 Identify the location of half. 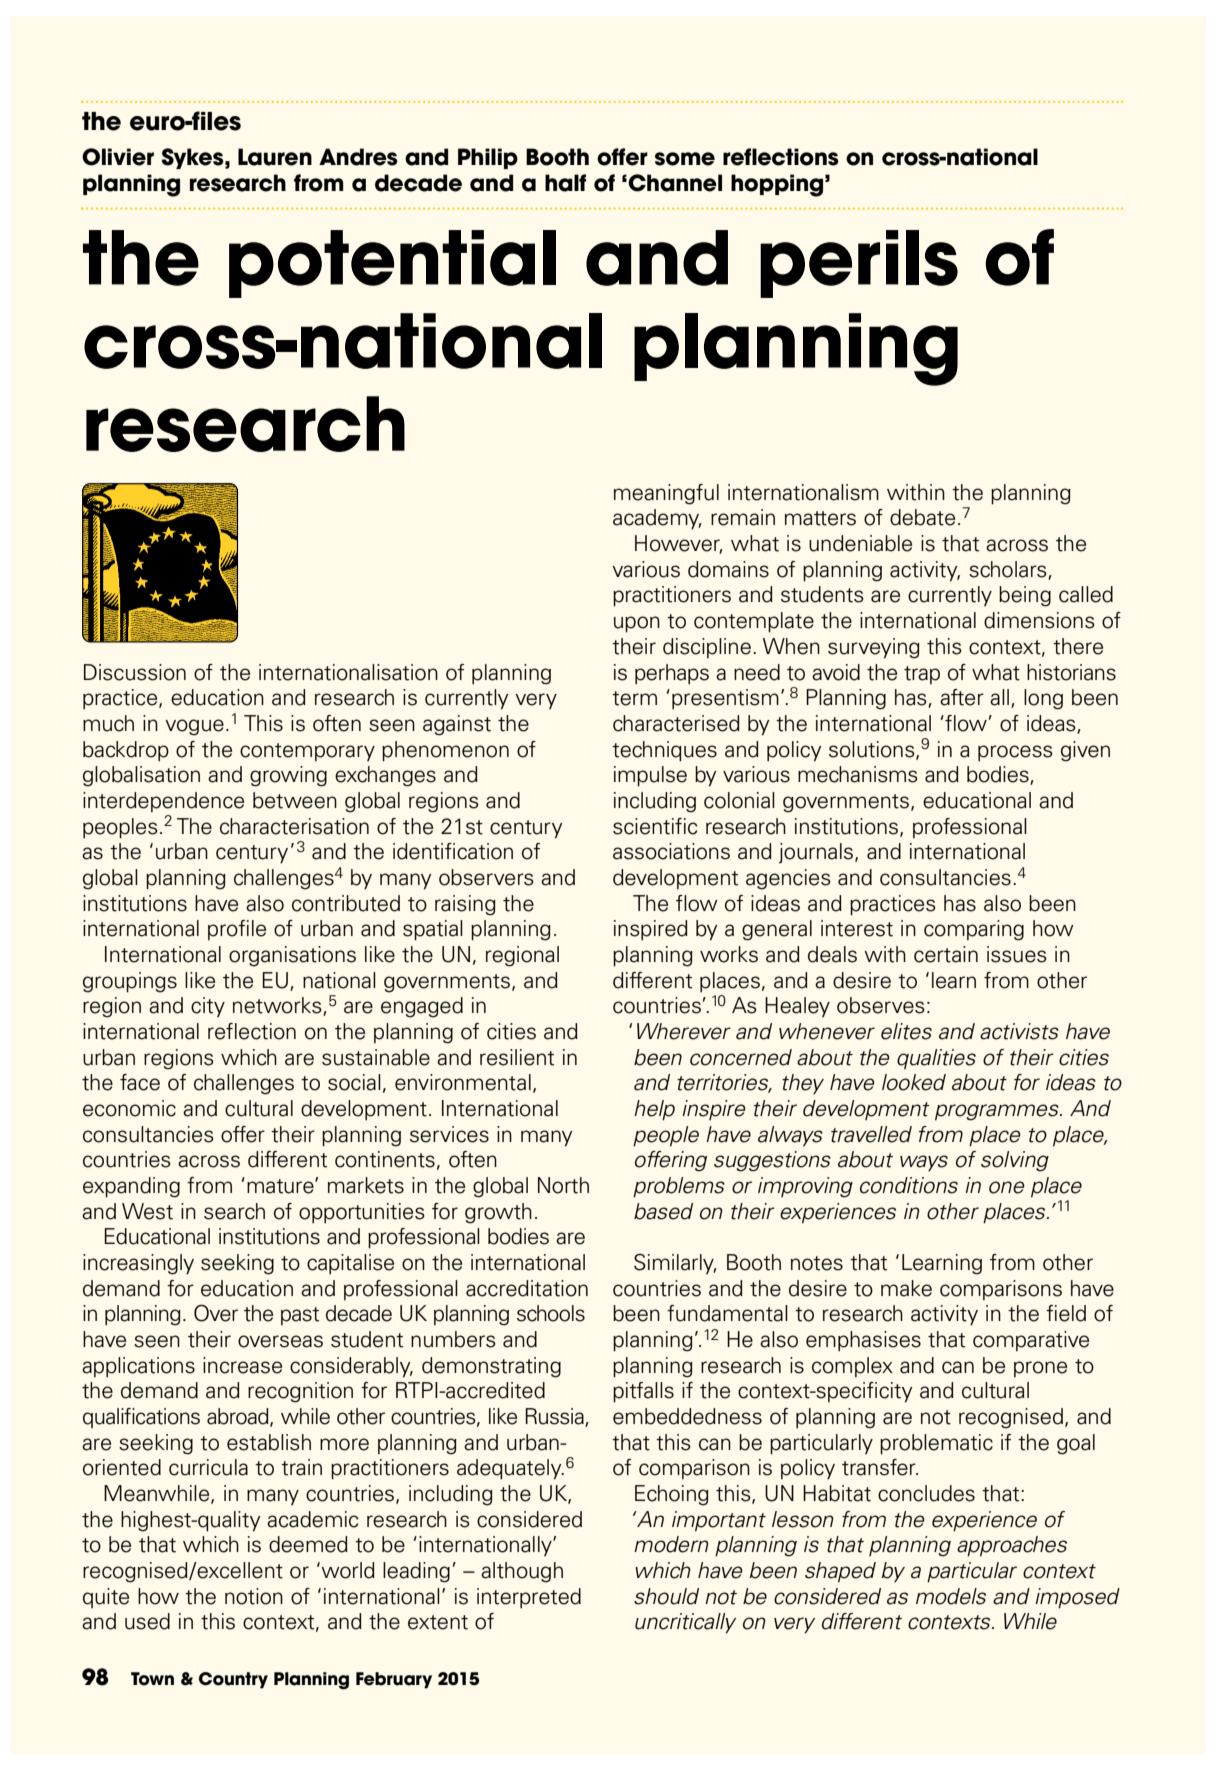
(565, 183).
